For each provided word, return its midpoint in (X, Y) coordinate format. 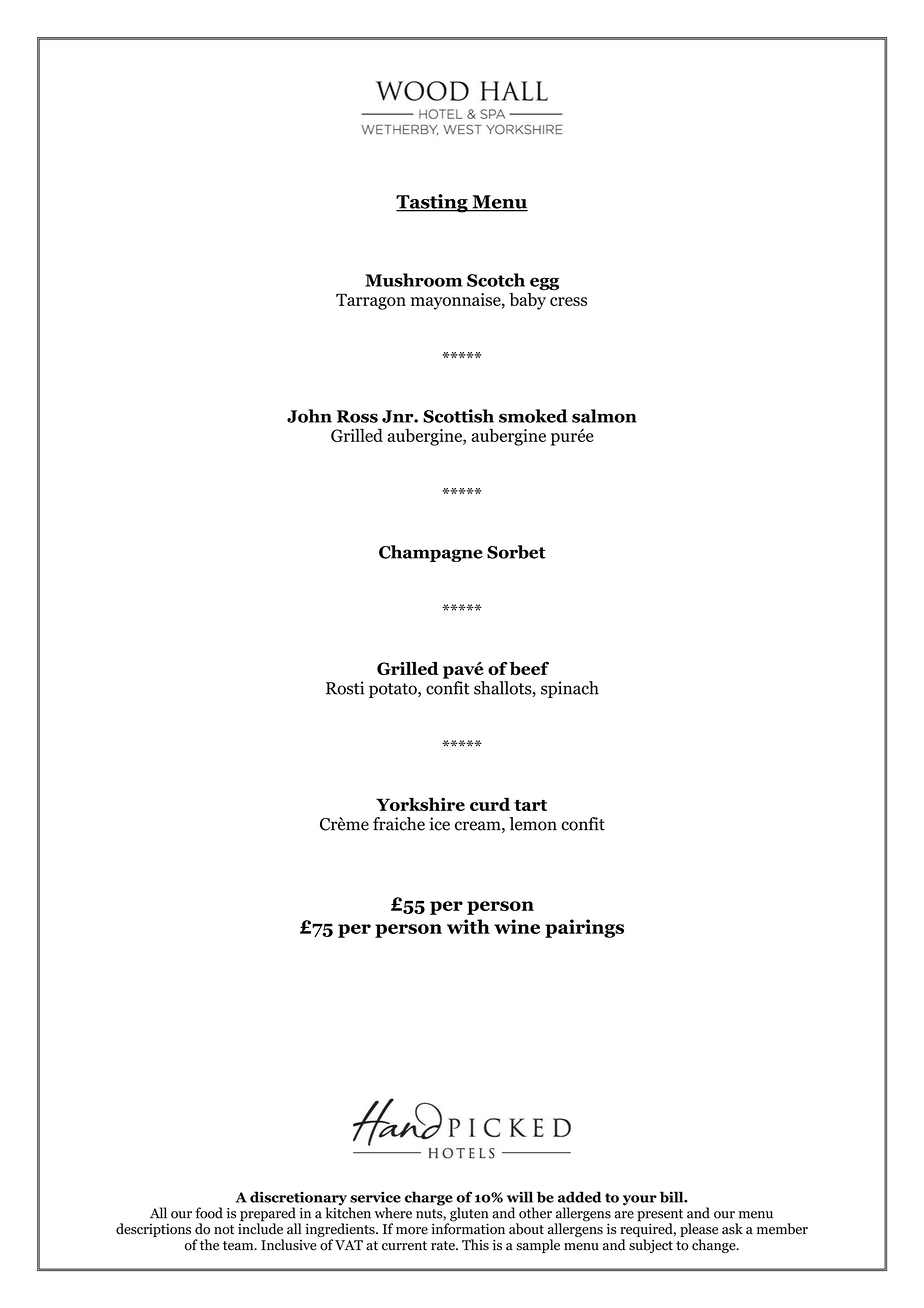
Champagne (431, 553)
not (224, 1230)
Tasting (433, 203)
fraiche (399, 824)
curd (490, 804)
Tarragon (371, 301)
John (309, 416)
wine (517, 926)
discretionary (299, 1199)
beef (529, 668)
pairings (584, 928)
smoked (533, 416)
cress (568, 301)
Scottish (458, 416)
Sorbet (516, 552)
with (468, 926)
